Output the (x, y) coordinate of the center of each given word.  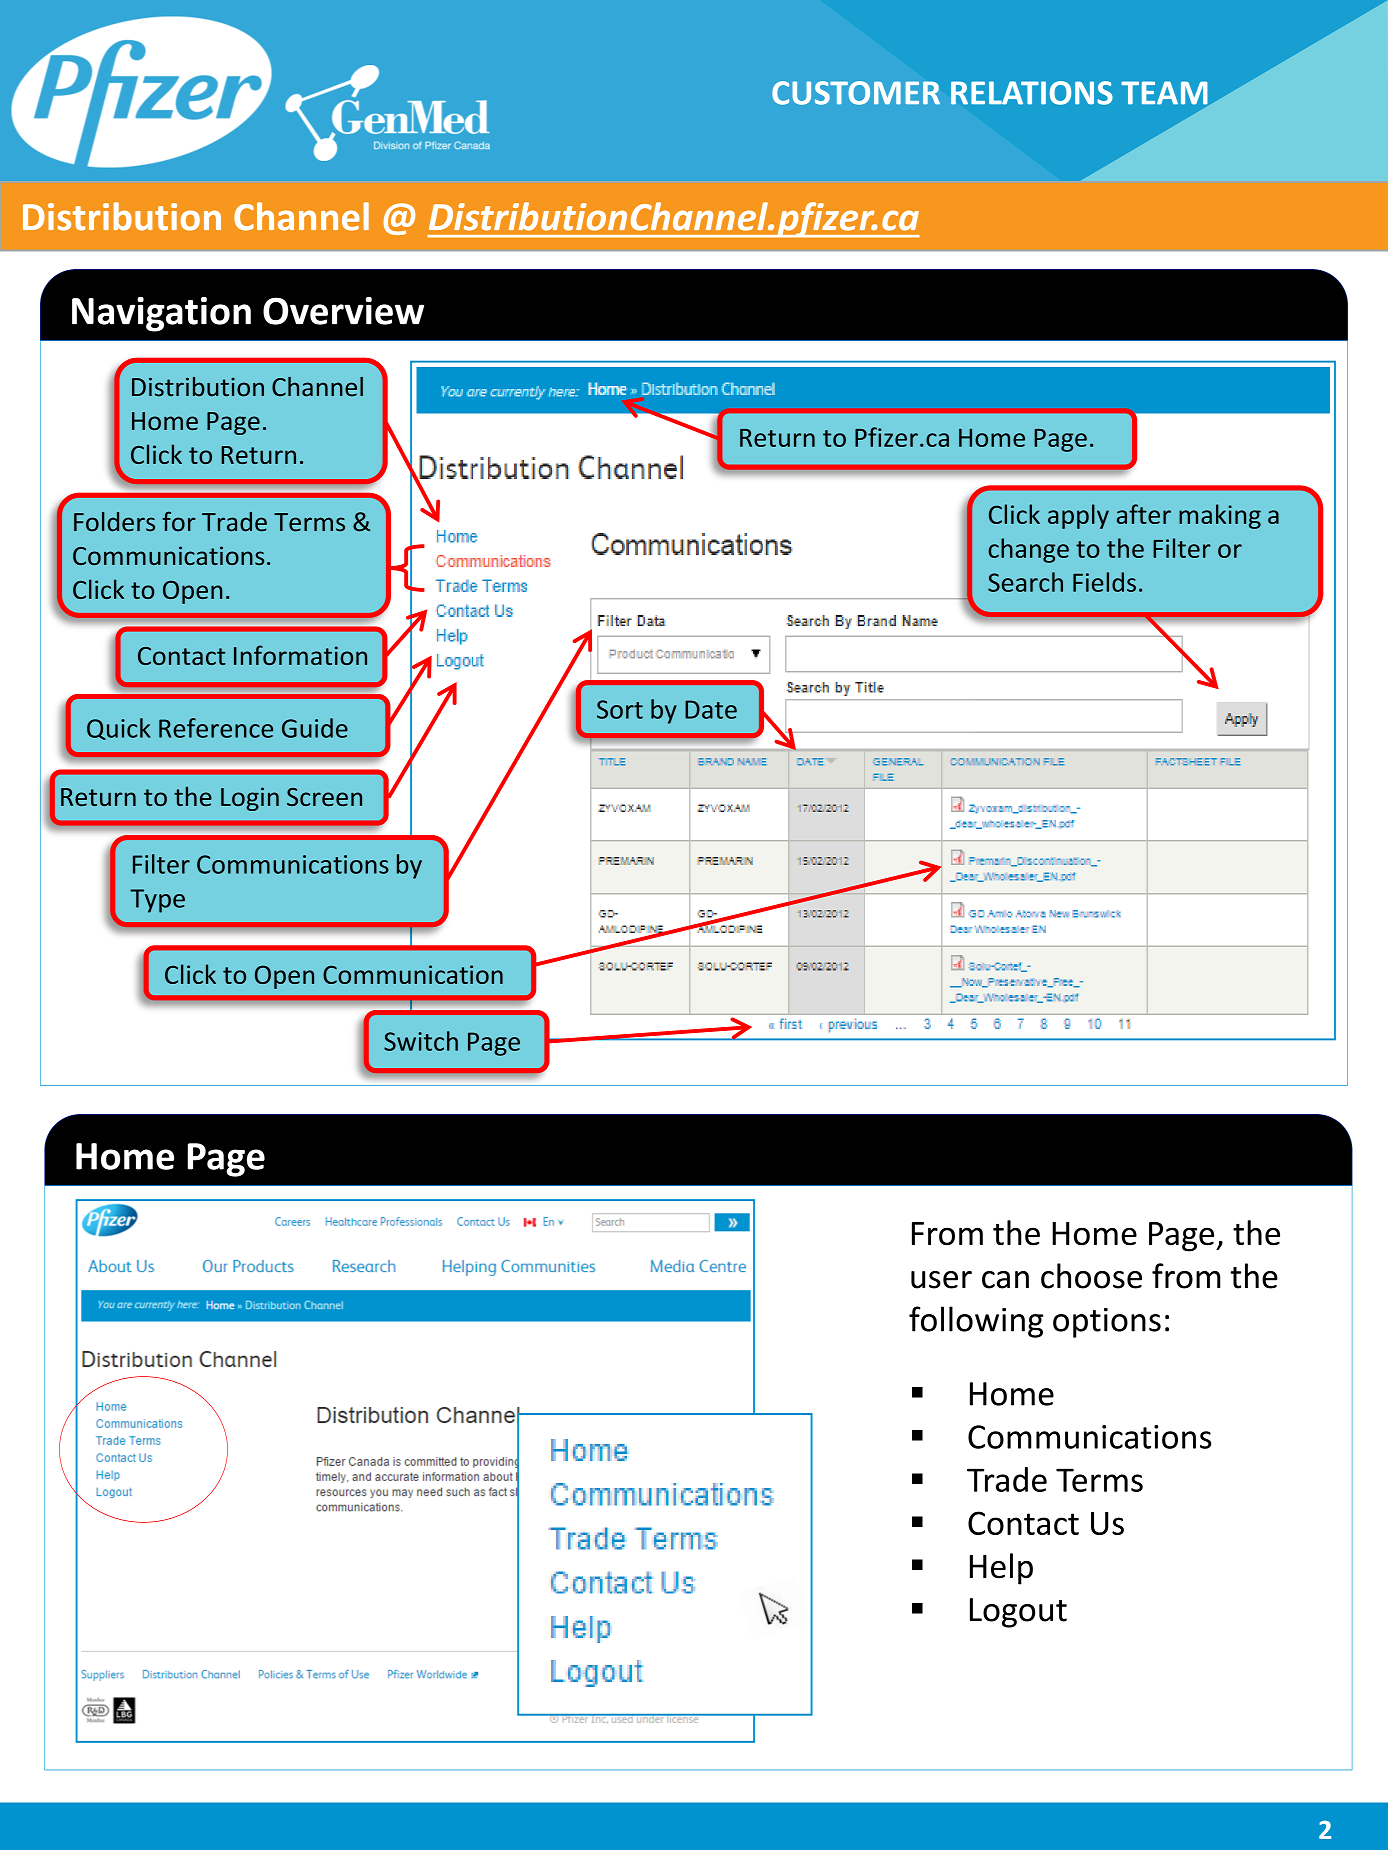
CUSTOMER (856, 93)
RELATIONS (1032, 93)
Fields (1104, 582)
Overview (343, 311)
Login (250, 799)
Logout (1018, 1613)
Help (1001, 1569)
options (1107, 1323)
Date (711, 709)
